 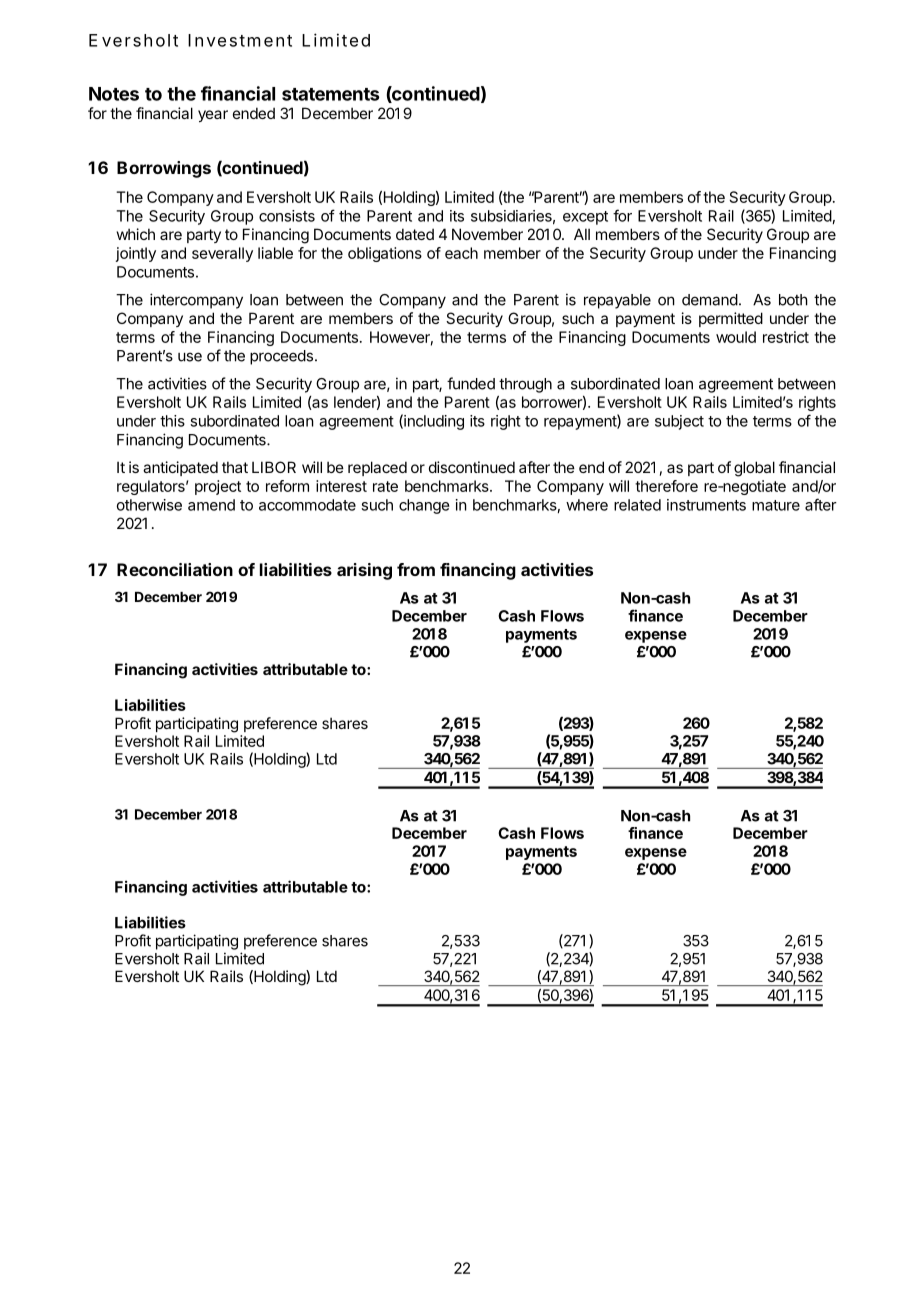 What do you see at coordinates (180, 468) in the document?
I see `anticipated` at bounding box center [180, 468].
